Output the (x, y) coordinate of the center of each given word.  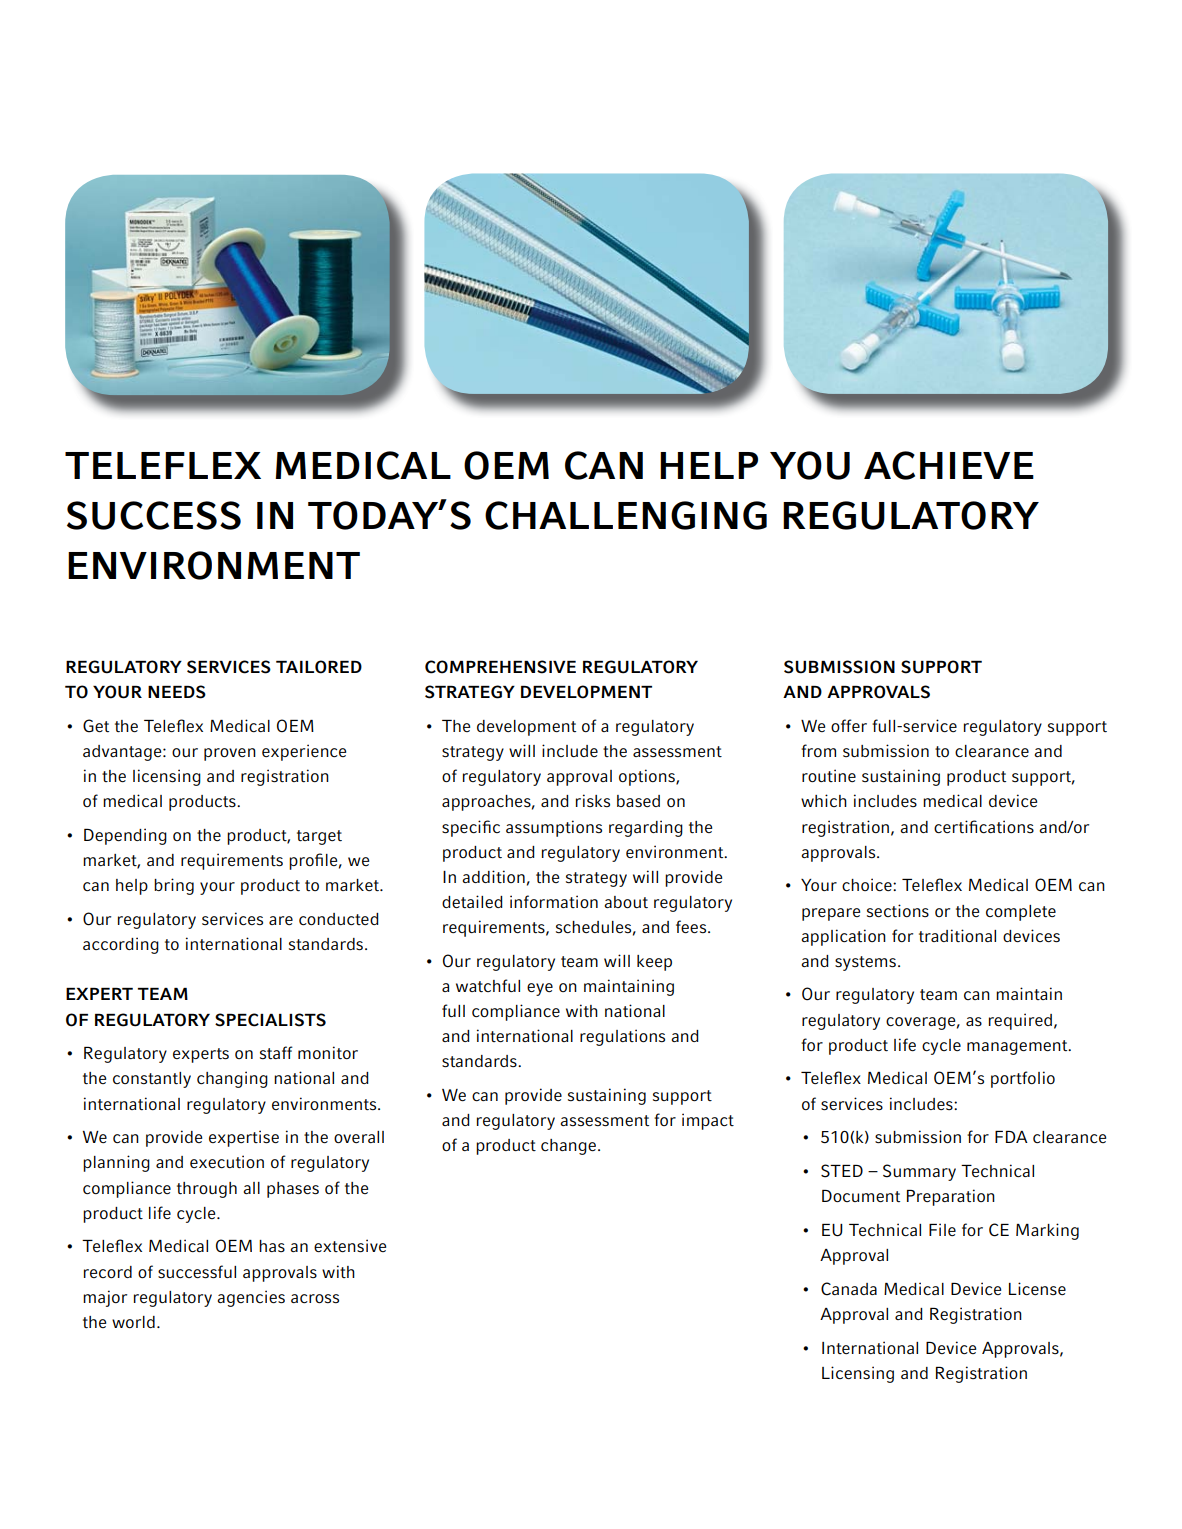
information (554, 901)
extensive (350, 1246)
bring (174, 886)
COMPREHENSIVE (500, 667)
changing (232, 1079)
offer (849, 725)
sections (898, 910)
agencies (251, 1298)
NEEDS (177, 692)
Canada (849, 1289)
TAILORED (319, 667)
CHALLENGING (626, 515)
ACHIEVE (949, 465)
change (570, 1147)
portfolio (1023, 1079)
